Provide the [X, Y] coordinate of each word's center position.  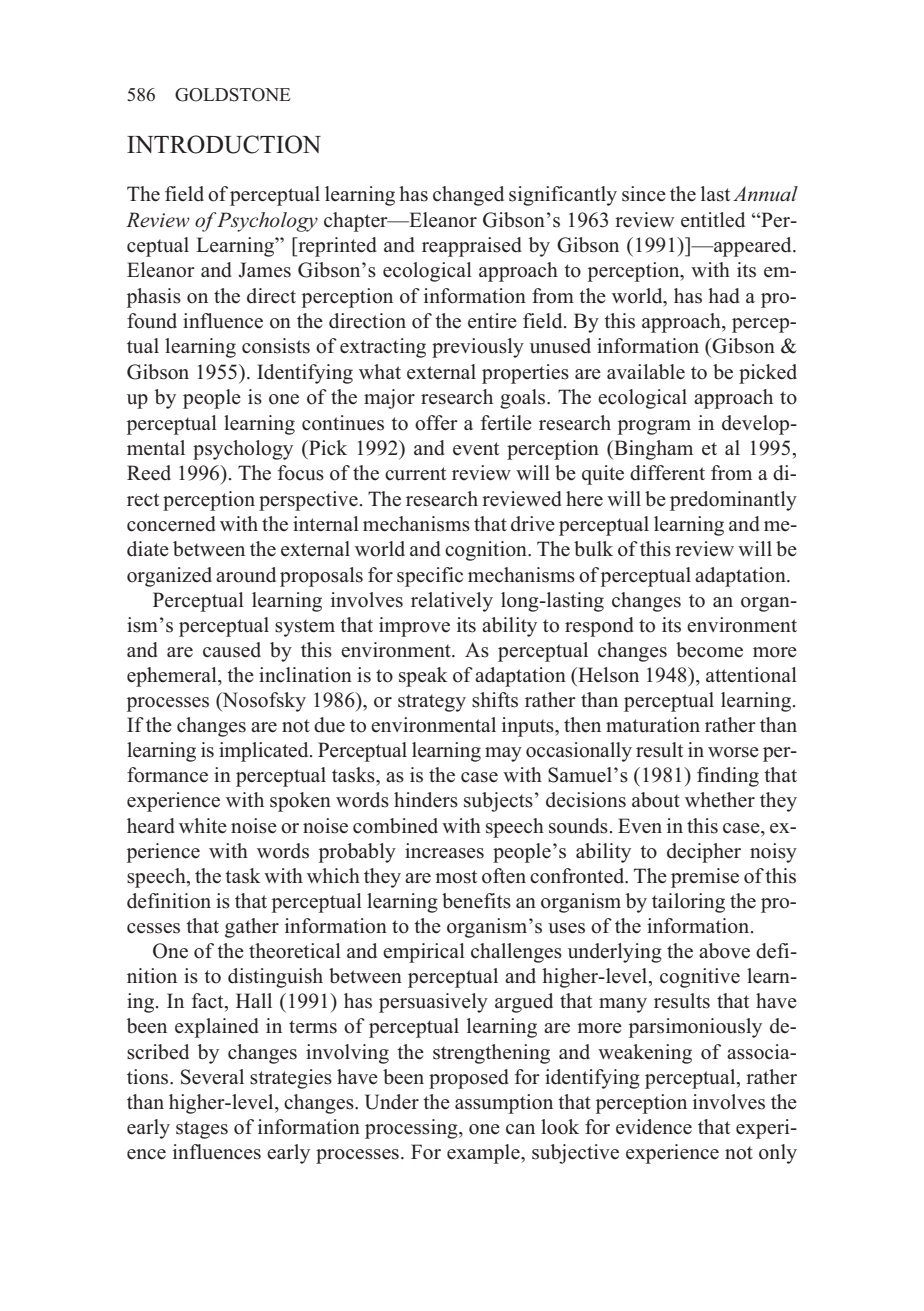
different [667, 473]
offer [436, 423]
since [644, 194]
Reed [149, 473]
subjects [498, 802]
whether [720, 800]
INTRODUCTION [224, 144]
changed [468, 196]
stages [202, 1130]
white [203, 826]
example [484, 1154]
